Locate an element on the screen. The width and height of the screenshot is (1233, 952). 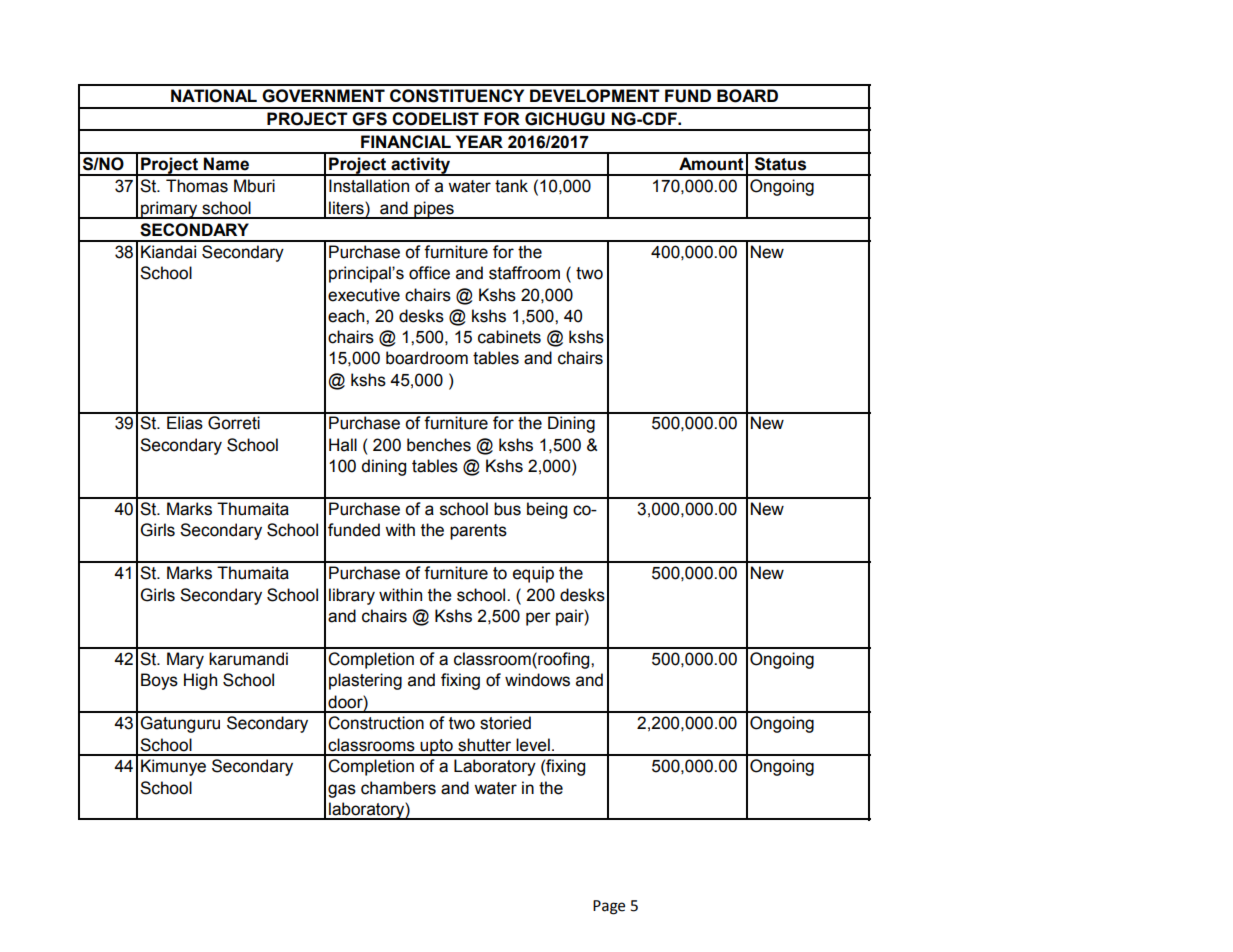
High is located at coordinates (200, 681).
